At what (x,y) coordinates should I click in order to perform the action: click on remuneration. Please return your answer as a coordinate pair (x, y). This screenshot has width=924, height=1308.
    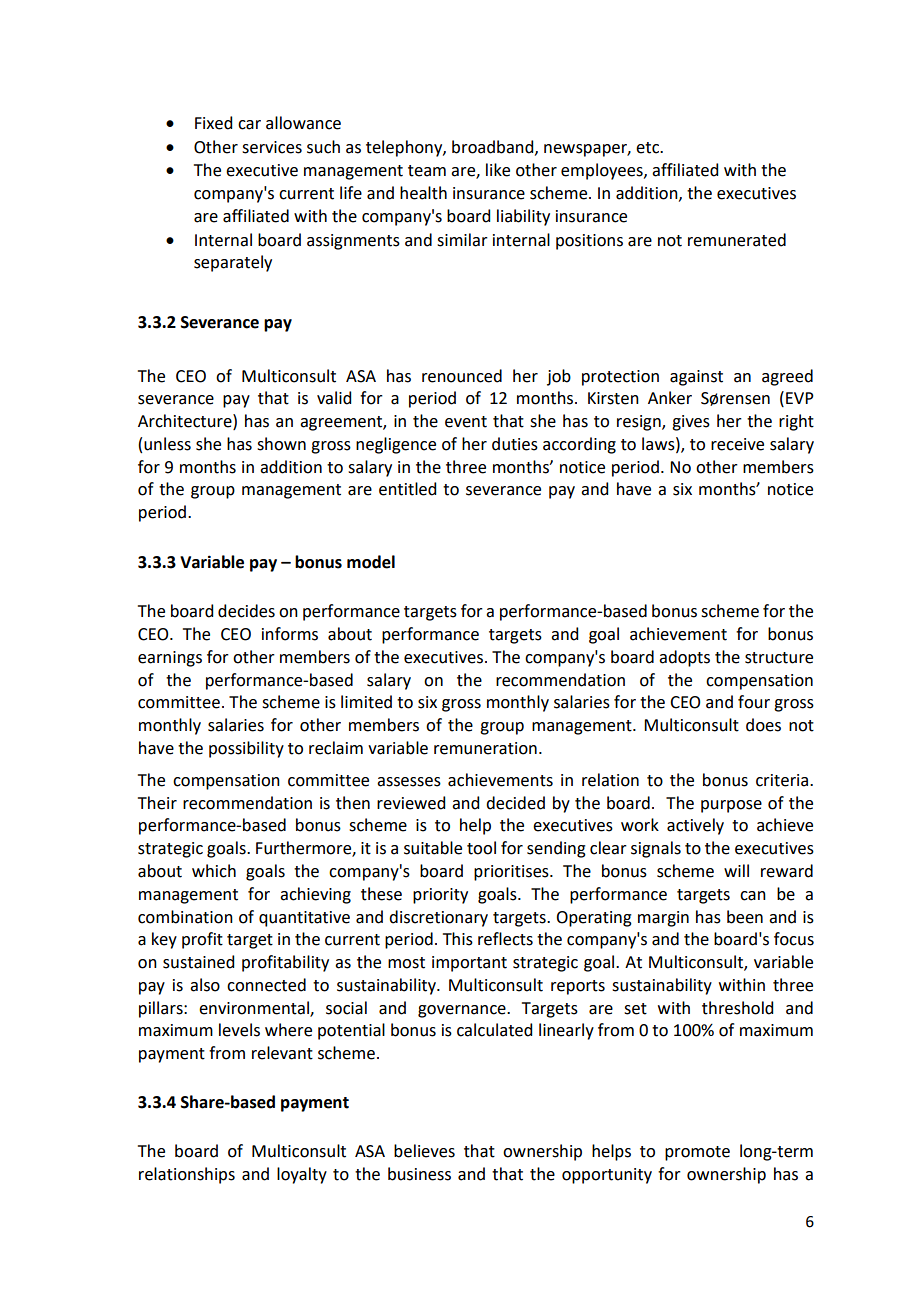
    Looking at the image, I should click on (485, 748).
